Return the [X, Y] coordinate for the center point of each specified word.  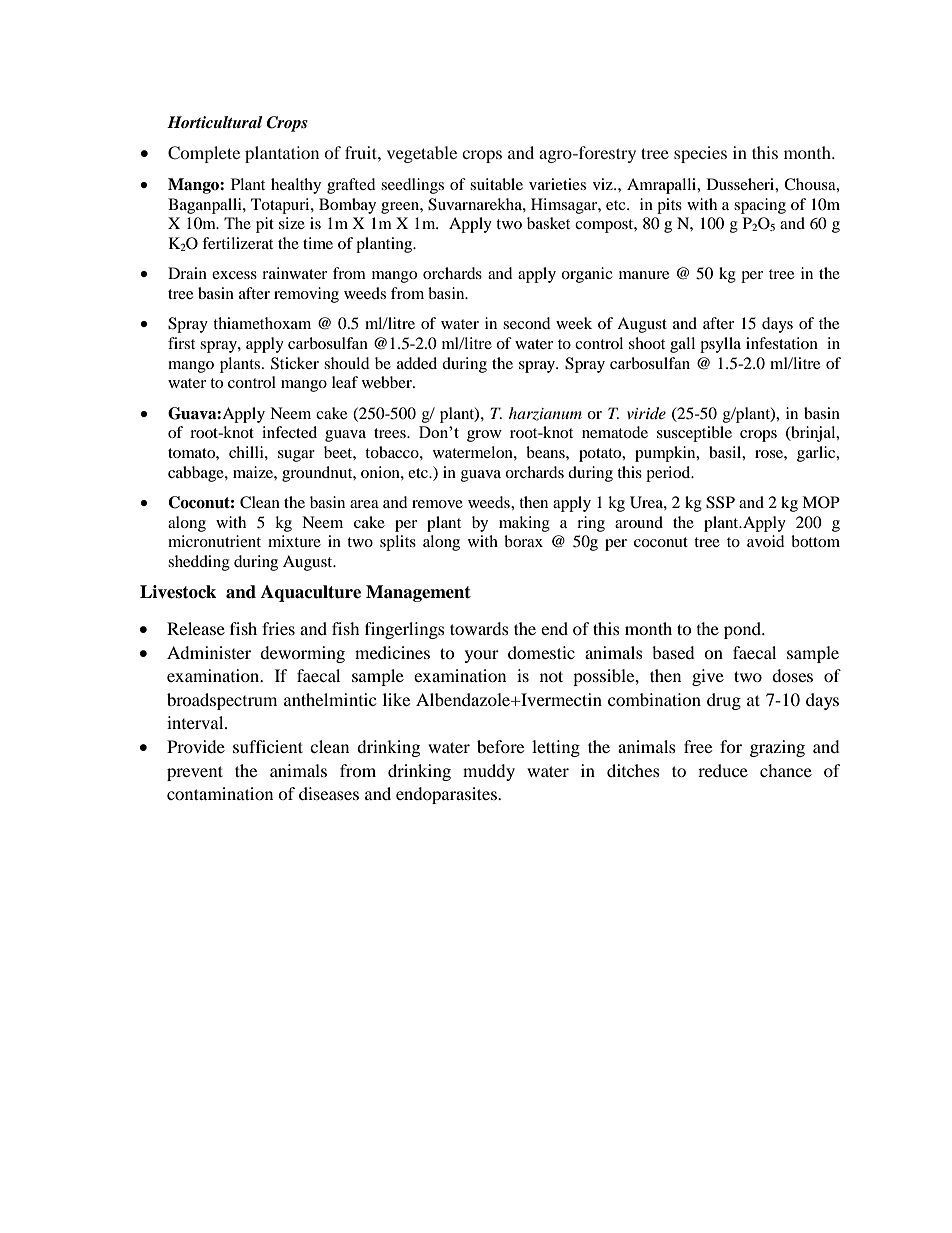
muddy [489, 772]
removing [306, 295]
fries [278, 628]
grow [484, 436]
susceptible [694, 434]
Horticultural [215, 122]
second [527, 323]
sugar [296, 456]
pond [744, 630]
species [700, 154]
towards [479, 628]
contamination [220, 793]
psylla [720, 345]
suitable [496, 184]
